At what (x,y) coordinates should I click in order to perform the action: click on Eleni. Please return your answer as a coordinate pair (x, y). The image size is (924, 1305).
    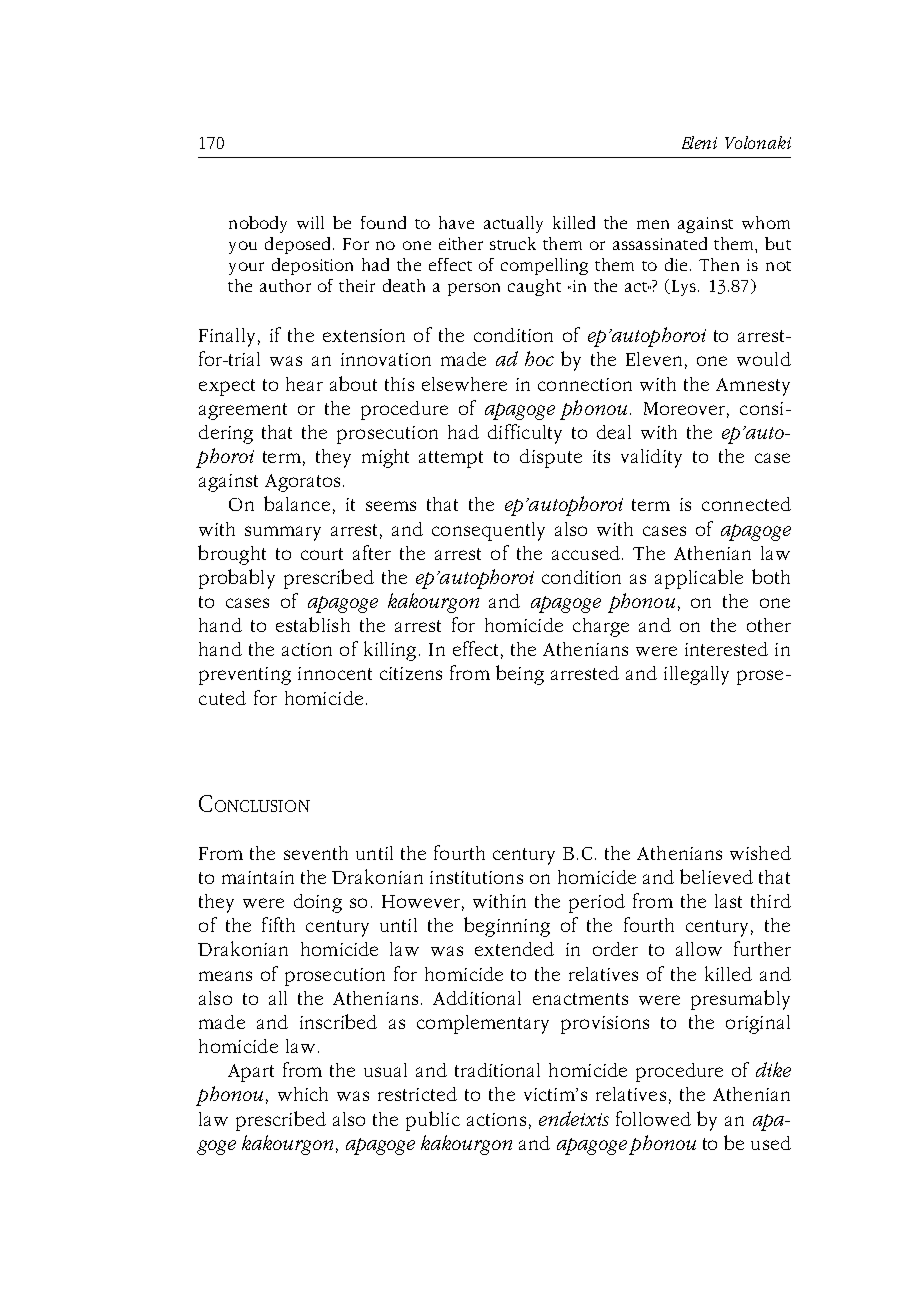
    Looking at the image, I should click on (699, 142).
